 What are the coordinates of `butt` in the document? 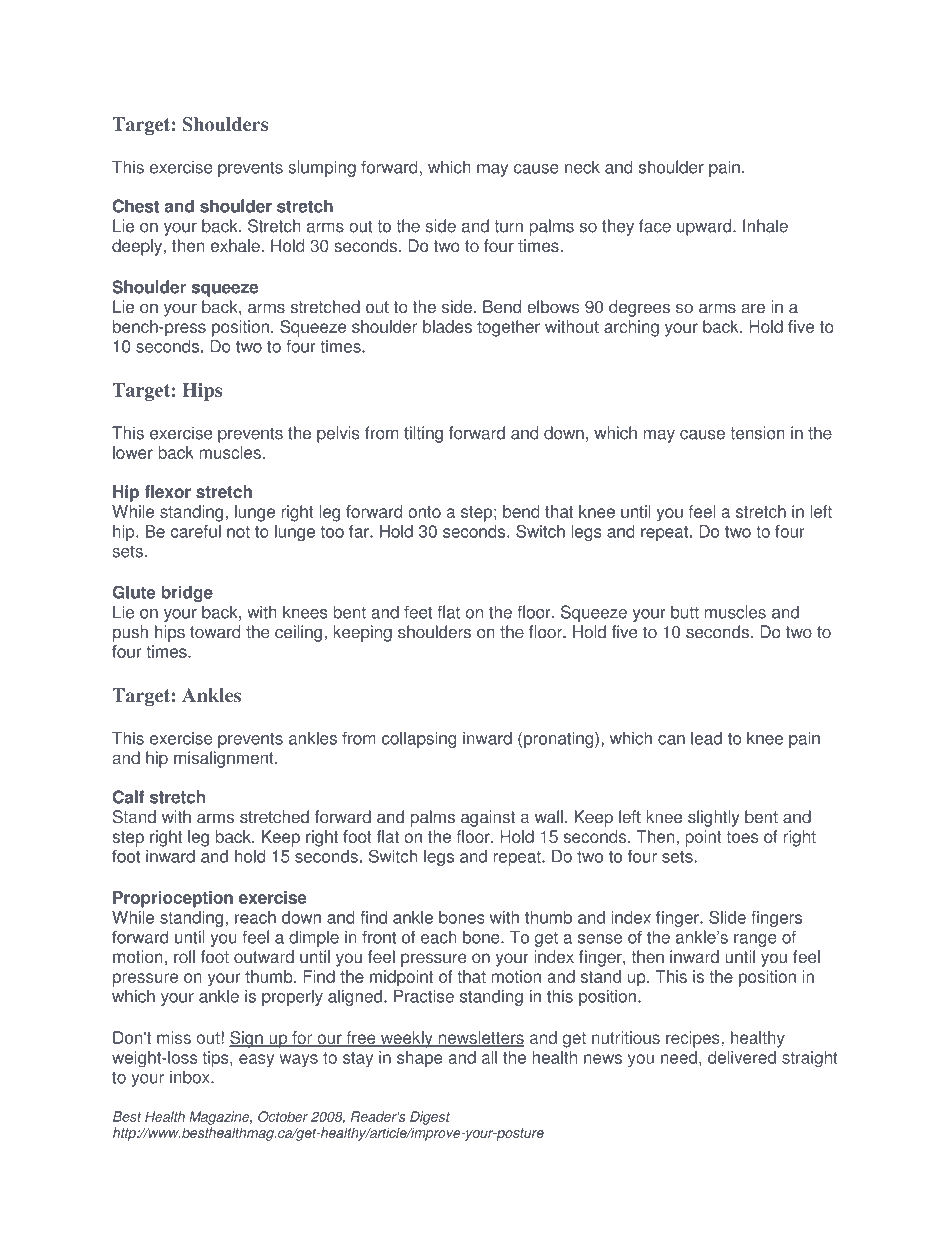 It's located at (685, 612).
